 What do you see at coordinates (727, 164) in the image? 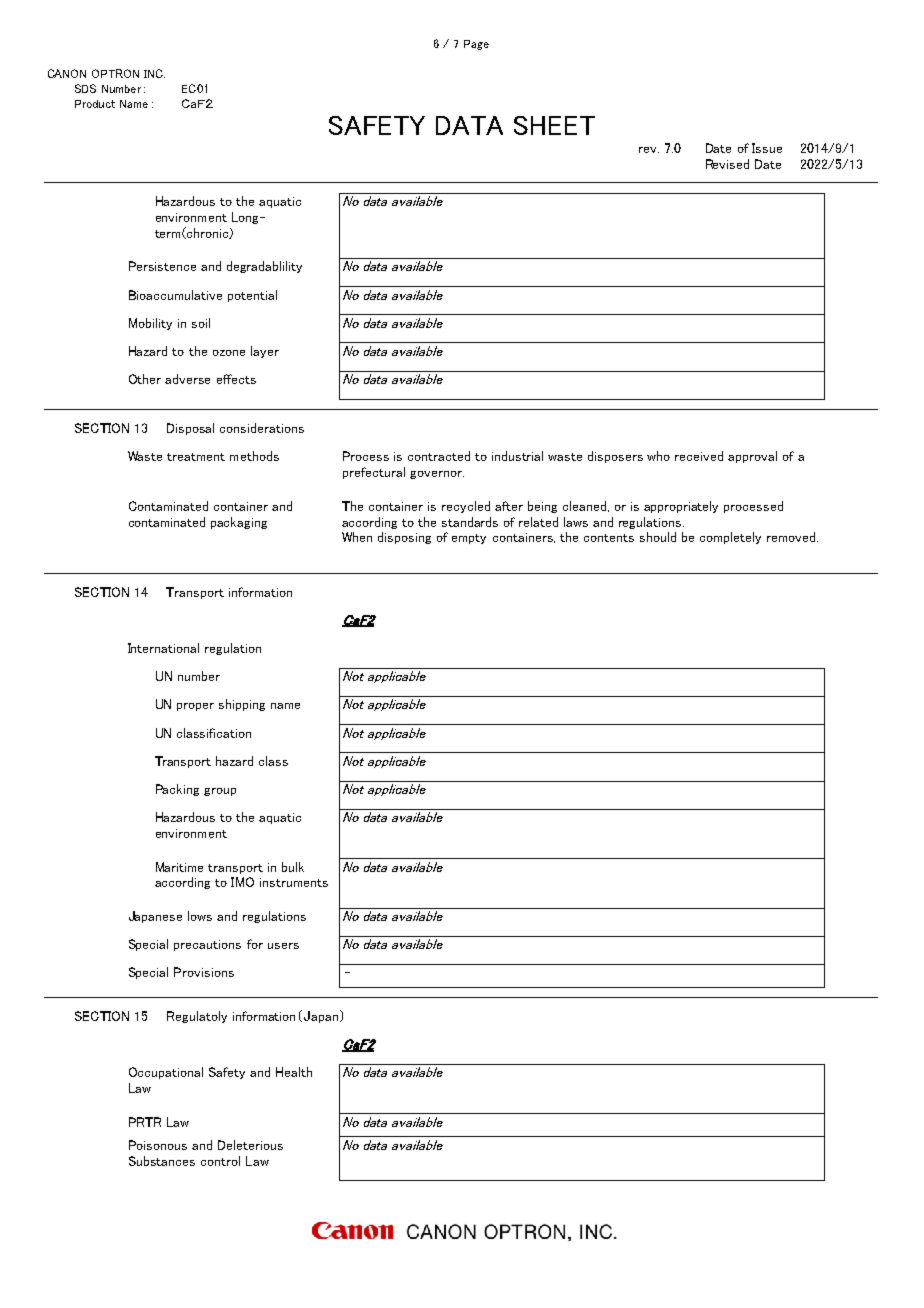
I see `Revised` at bounding box center [727, 164].
